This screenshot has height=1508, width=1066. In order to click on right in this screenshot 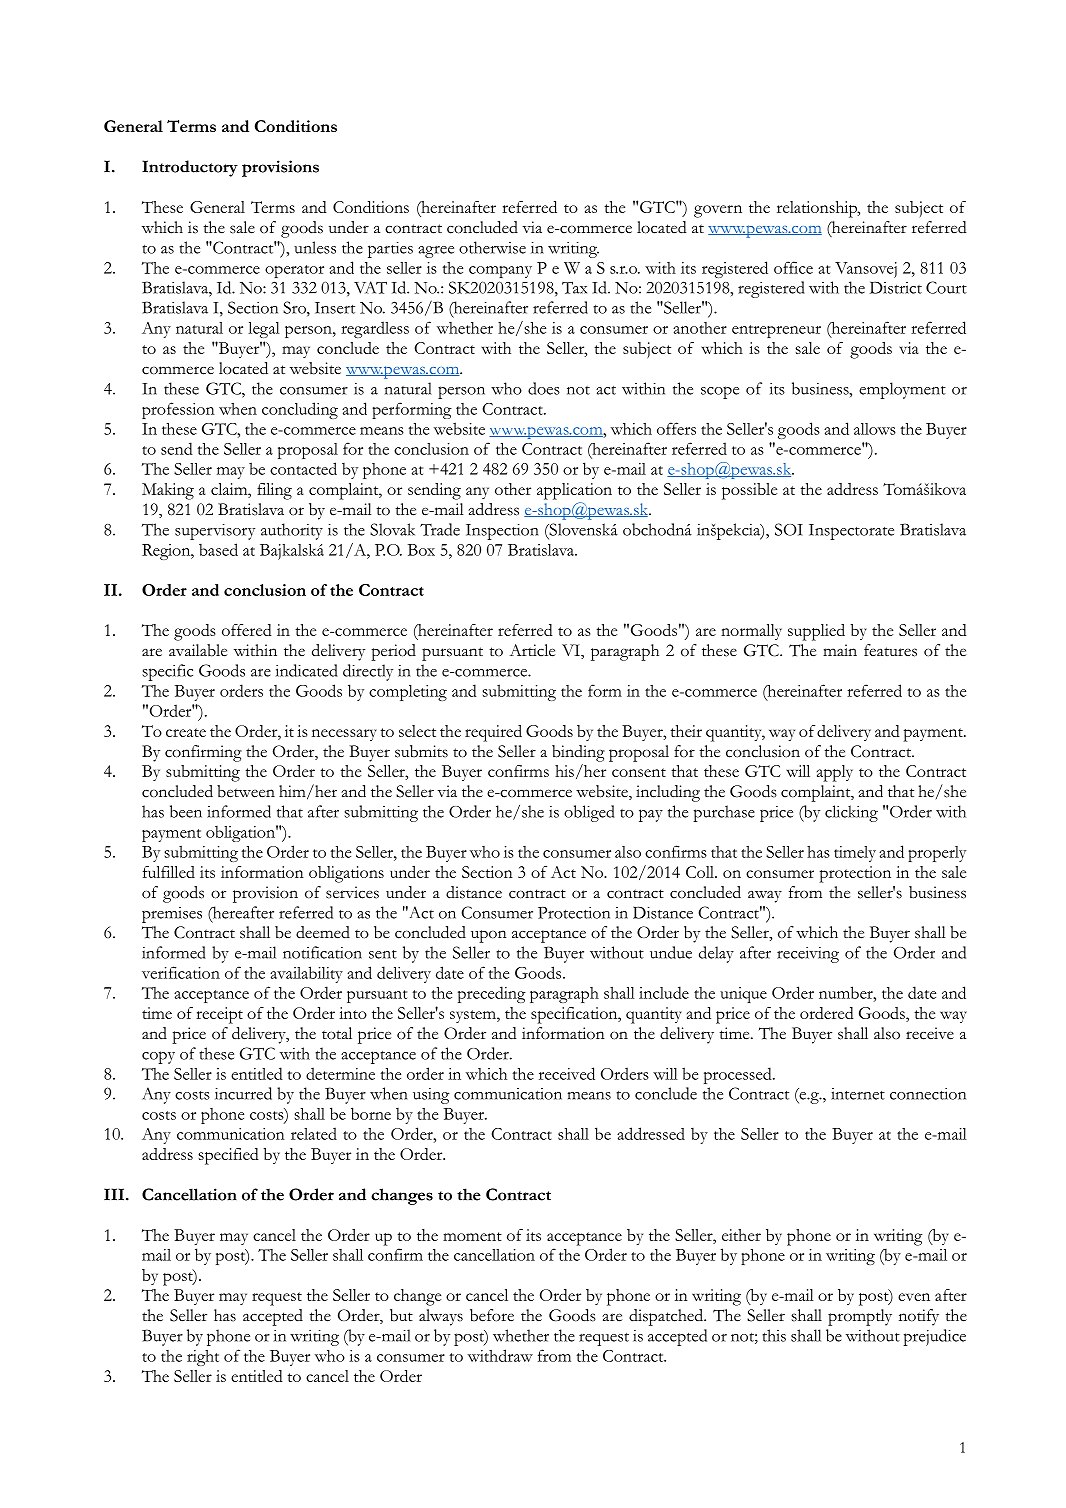, I will do `click(203, 1358)`.
